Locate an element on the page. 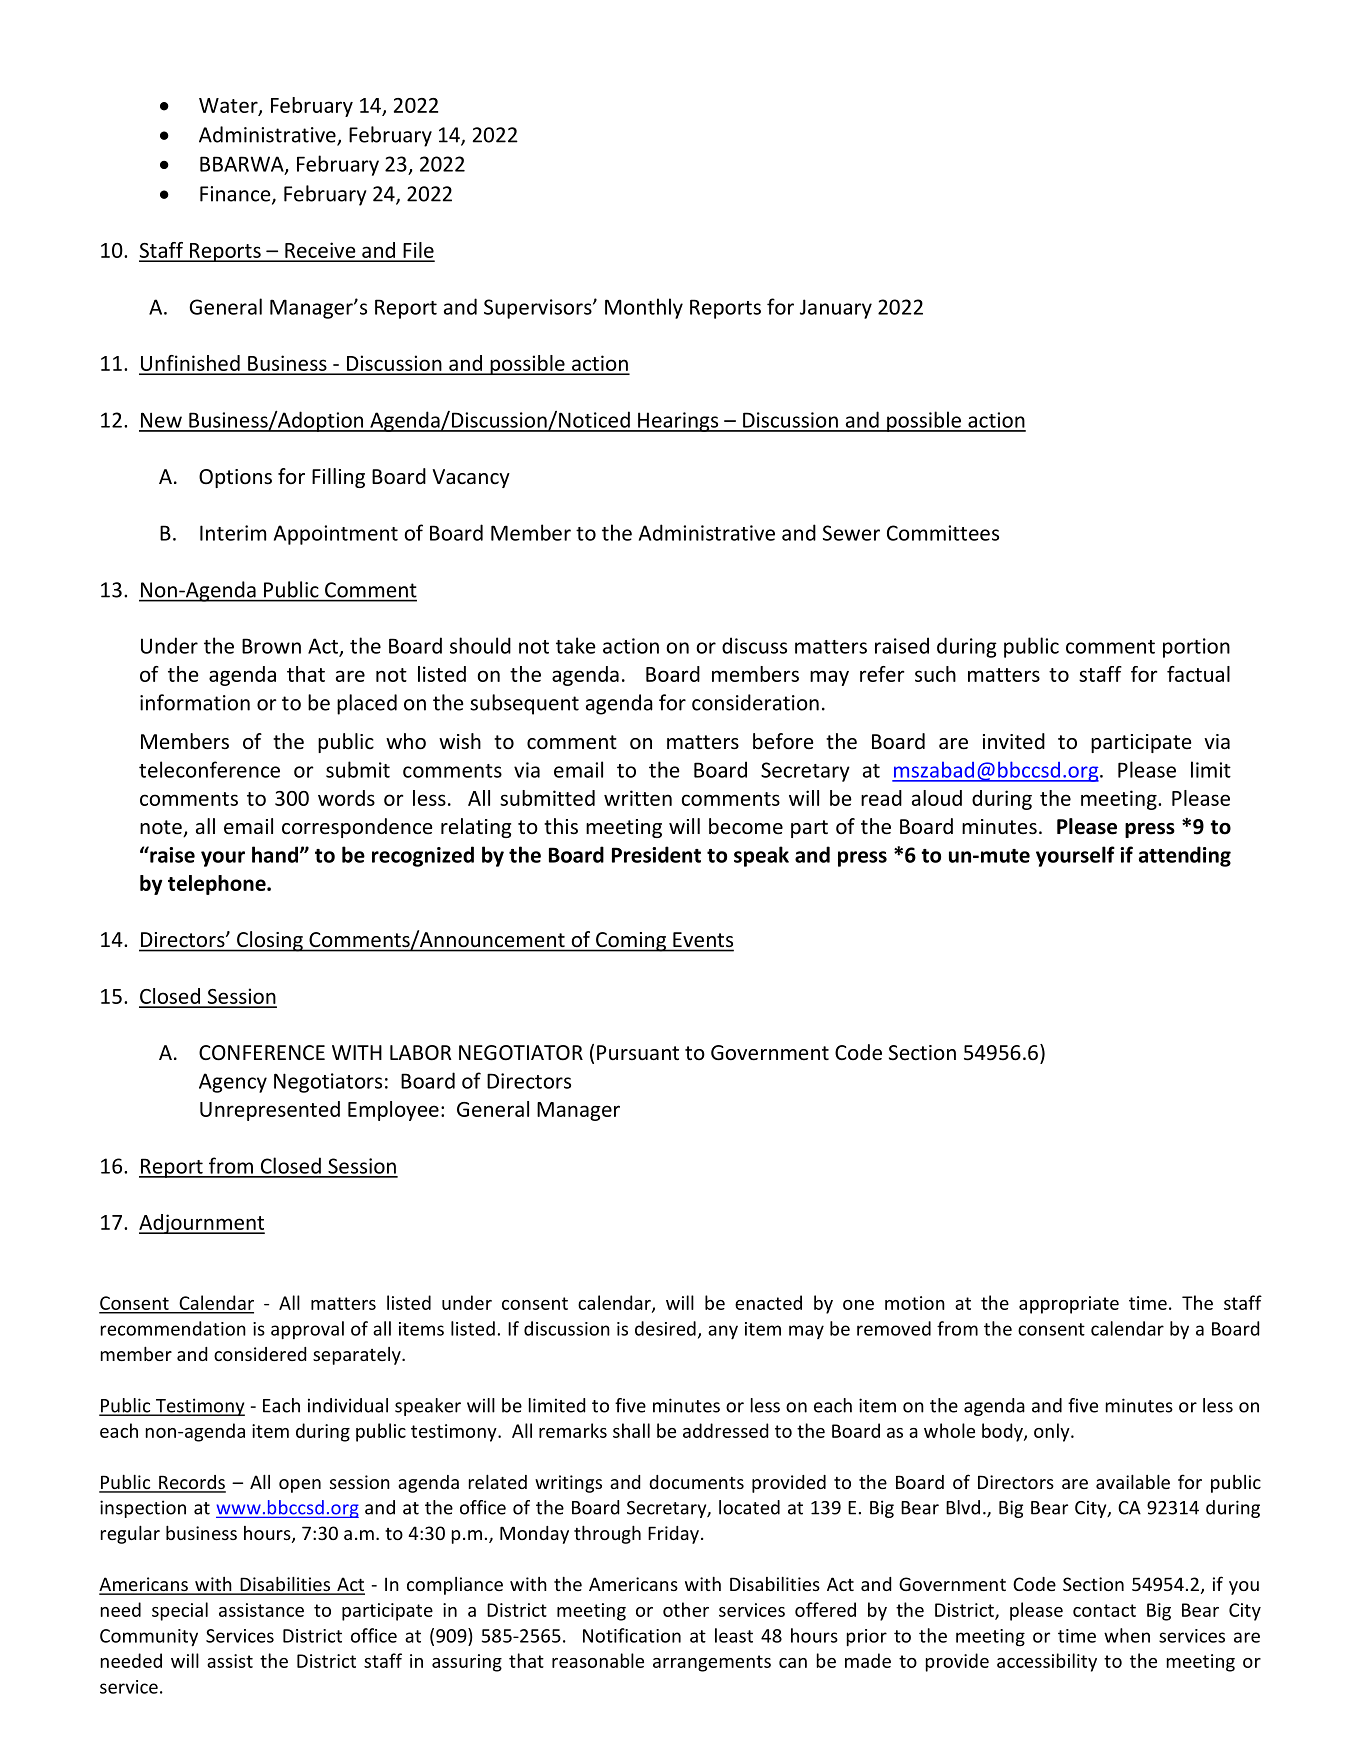 The height and width of the image is (1747, 1350). special is located at coordinates (180, 1611).
